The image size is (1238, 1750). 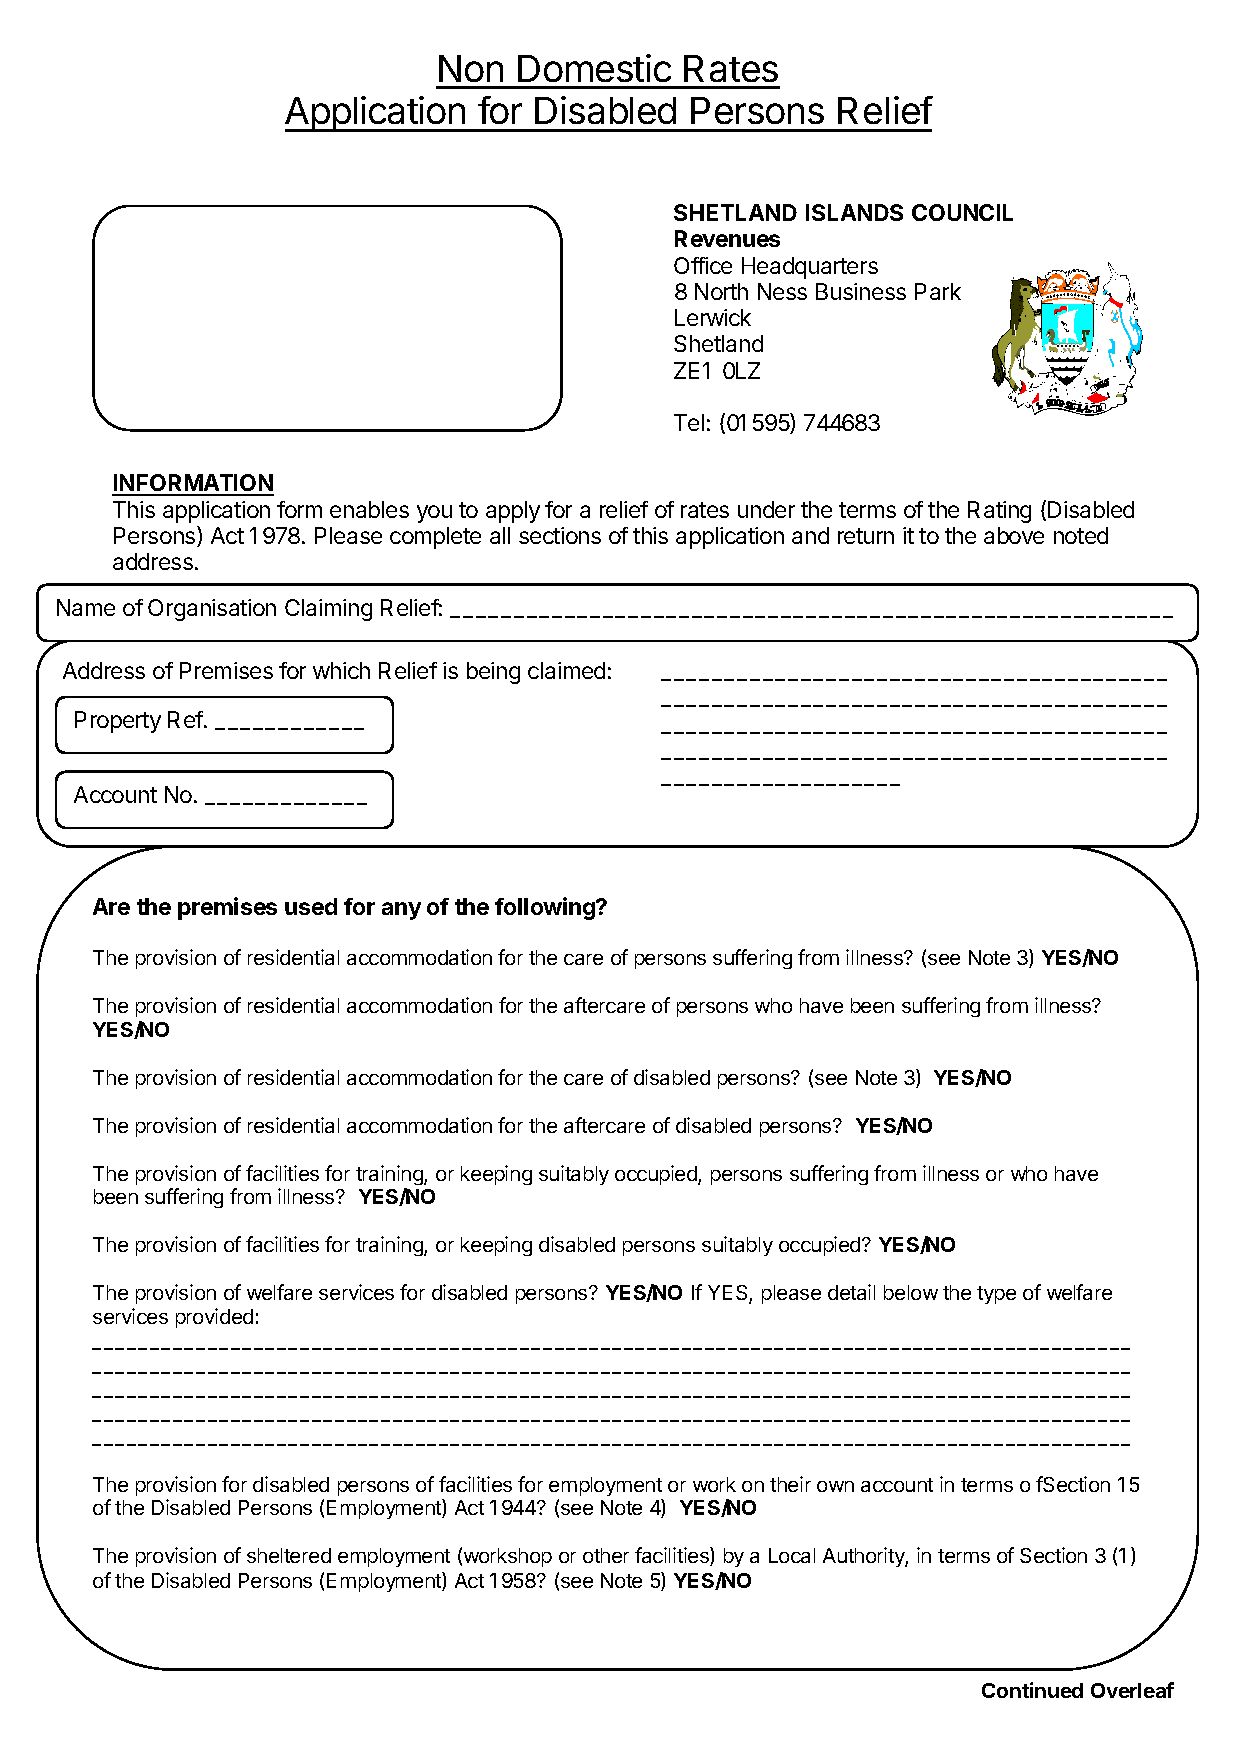 What do you see at coordinates (214, 1318) in the page?
I see `provided` at bounding box center [214, 1318].
